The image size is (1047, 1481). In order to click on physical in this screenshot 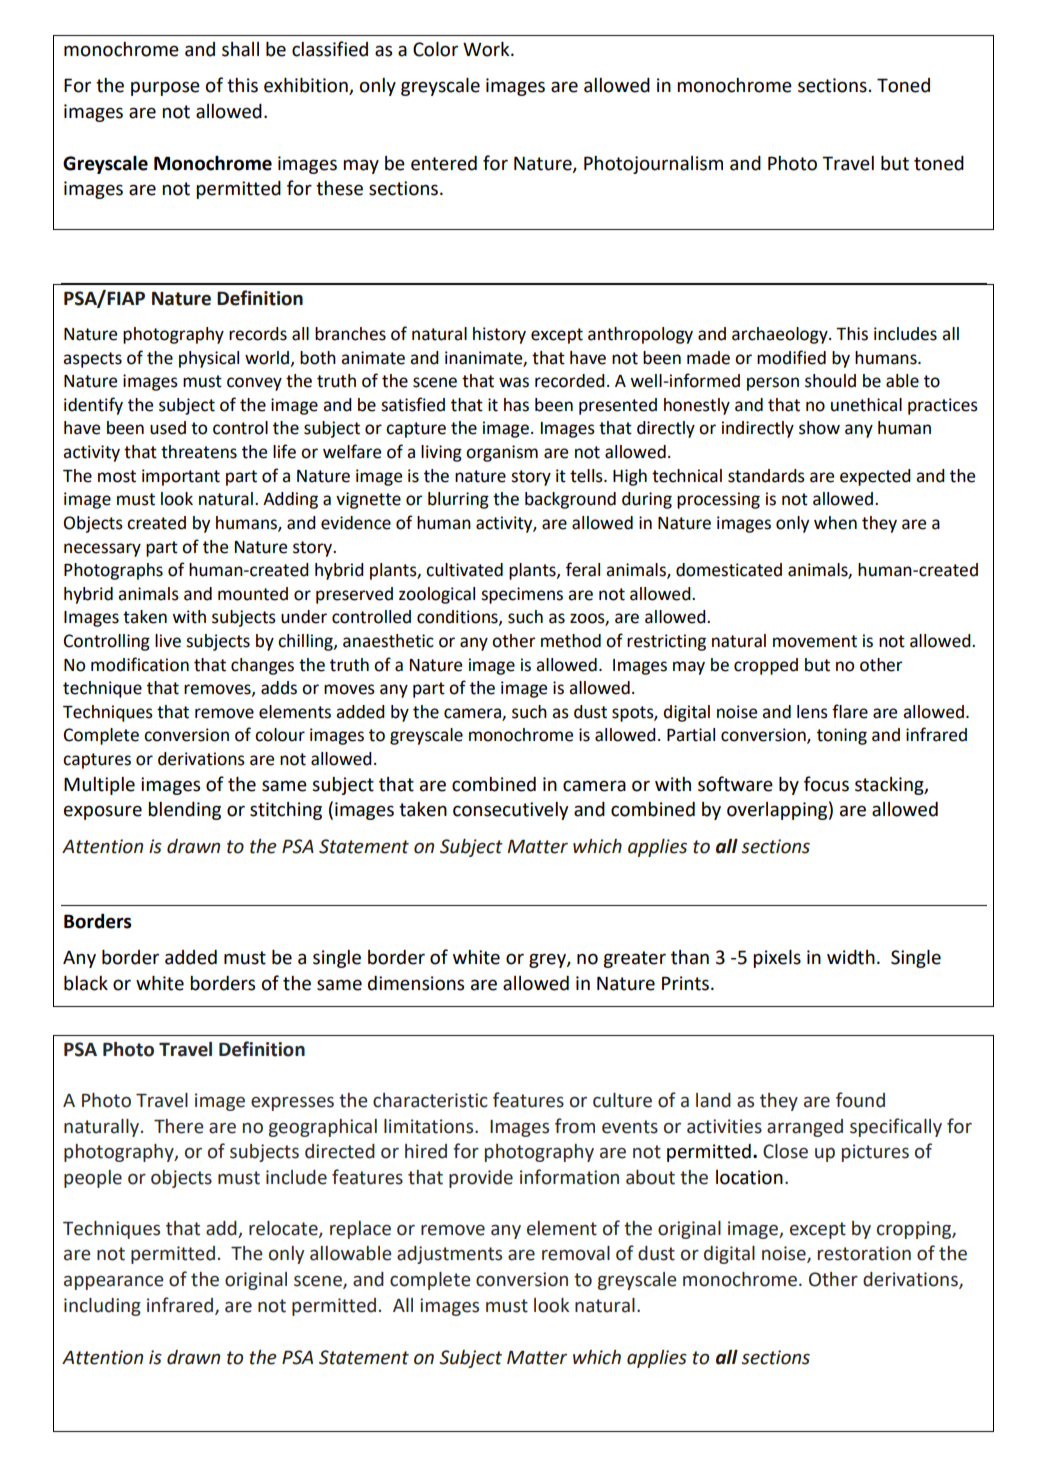, I will do `click(209, 359)`.
